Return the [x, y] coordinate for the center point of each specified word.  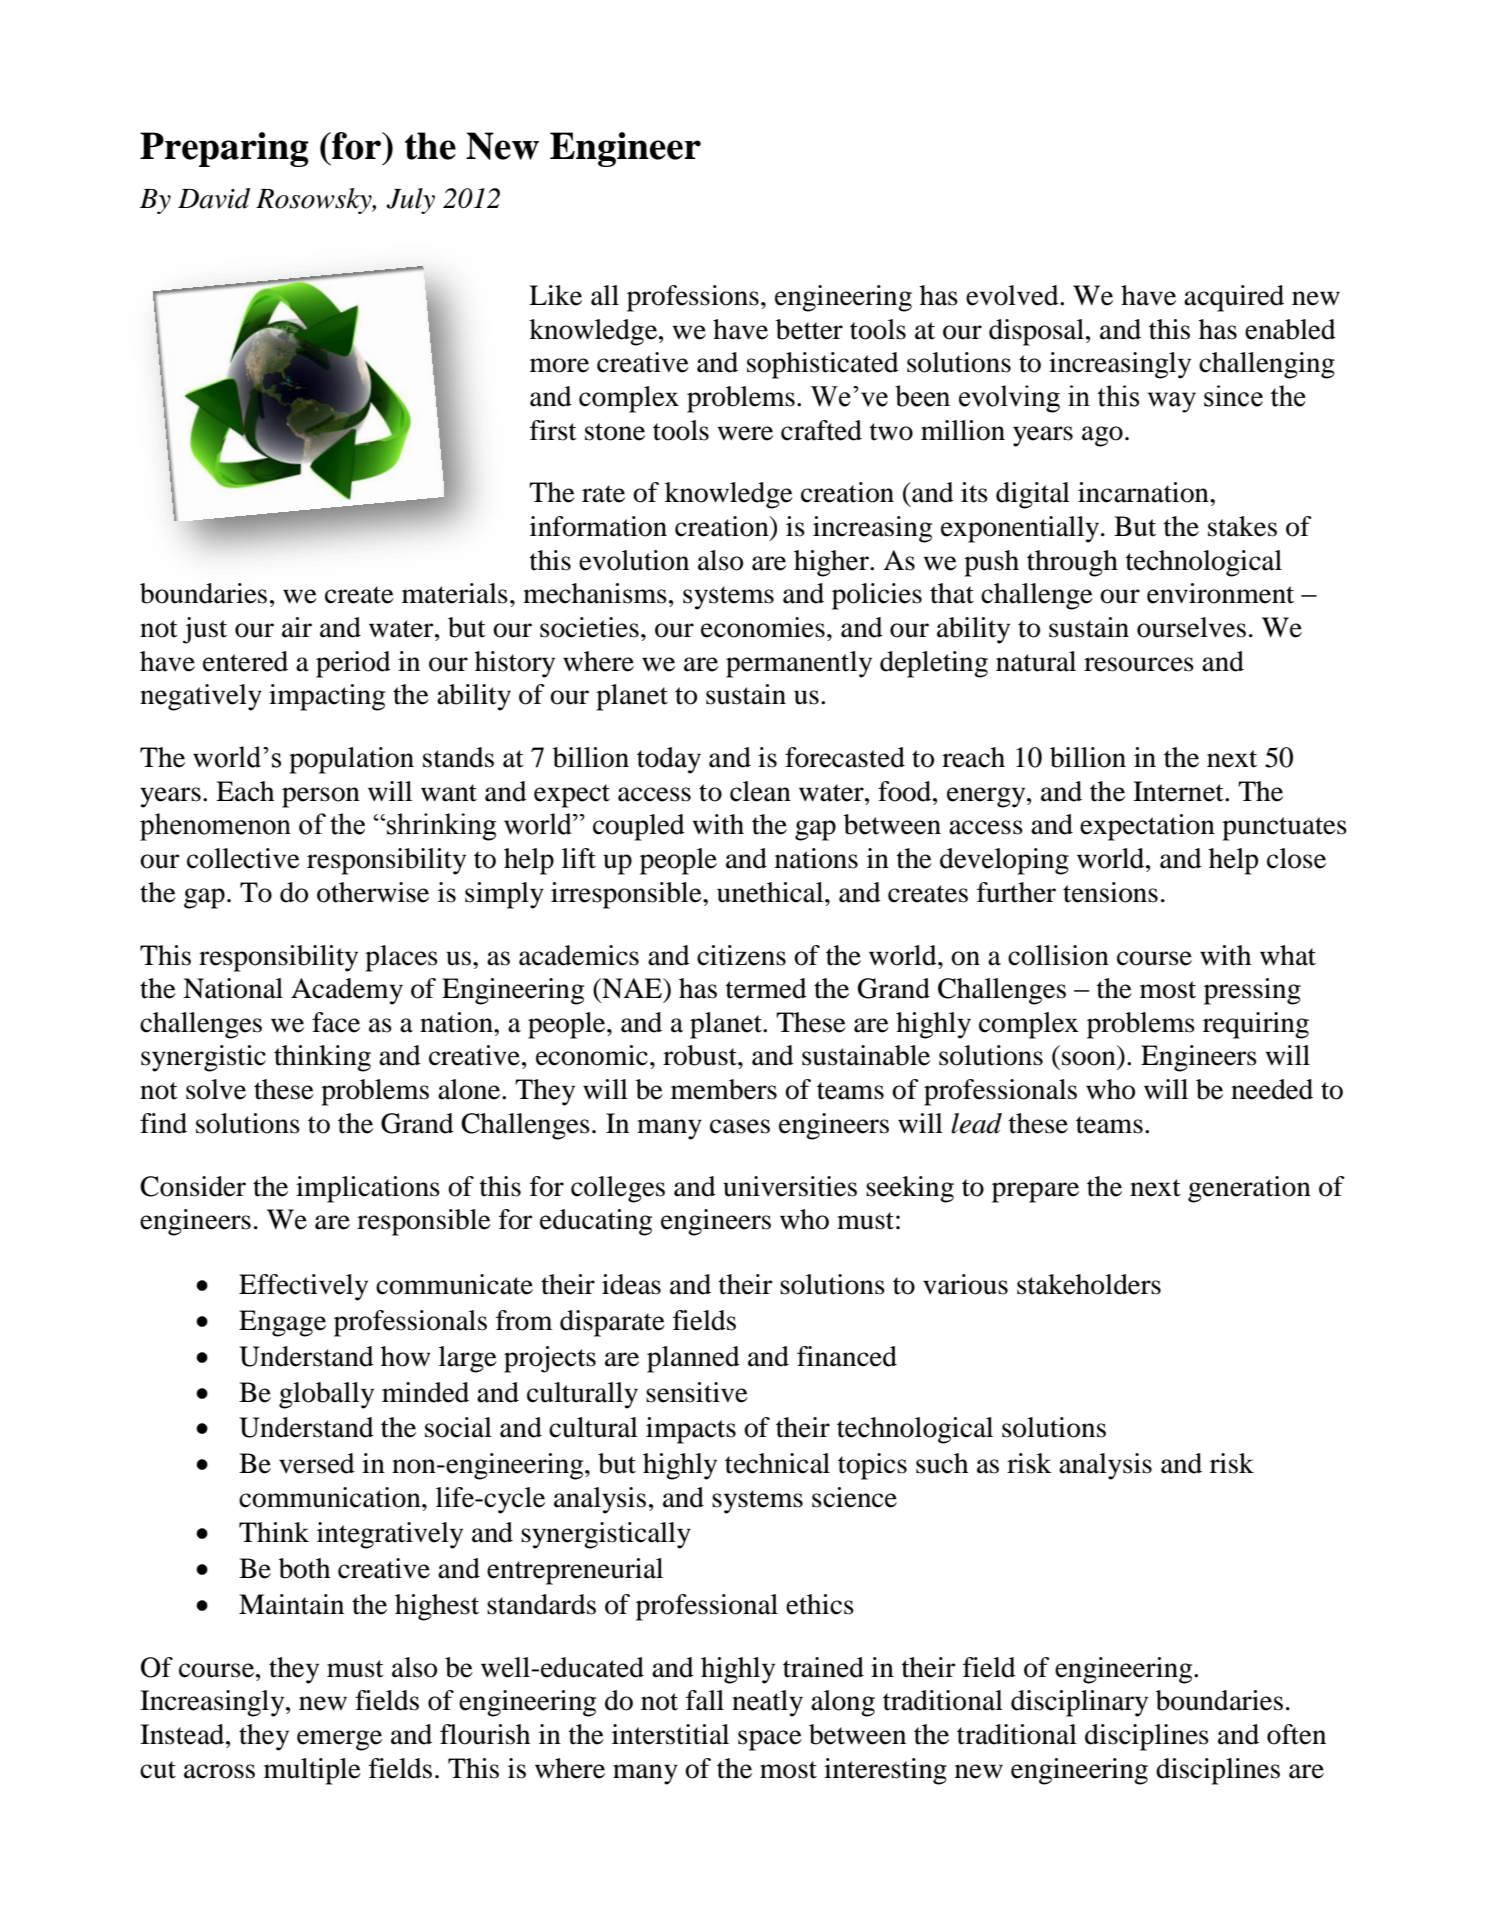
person [321, 797]
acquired [1234, 298]
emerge [339, 1740]
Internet [1179, 791]
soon [1089, 1058]
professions [693, 298]
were [745, 433]
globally [326, 1395]
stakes [1242, 526]
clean [760, 791]
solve [216, 1089]
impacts [691, 1430]
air [297, 627]
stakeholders [1089, 1284]
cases [740, 1126]
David [214, 198]
